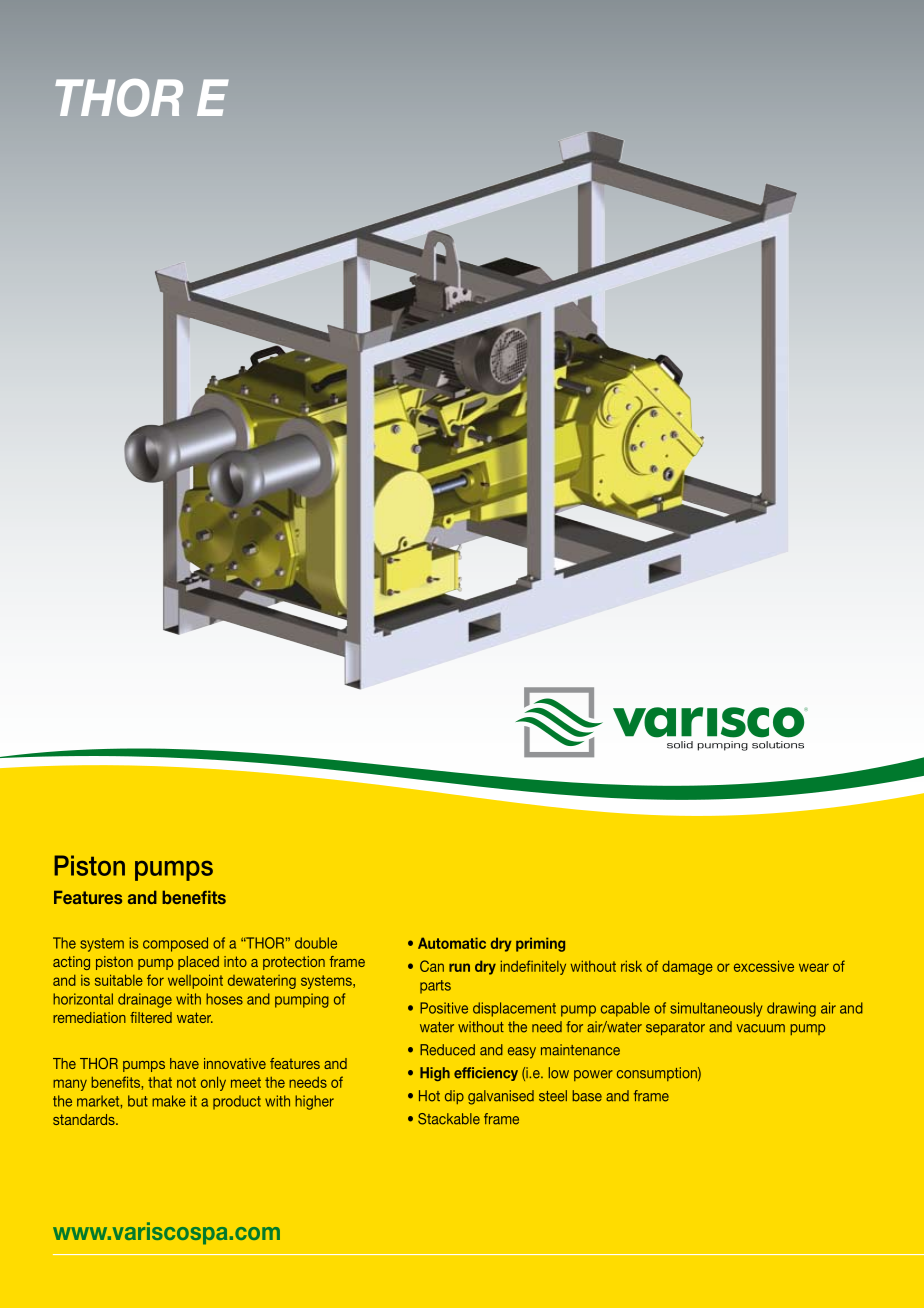 Image resolution: width=924 pixels, height=1308 pixels. Describe the element at coordinates (449, 1119) in the screenshot. I see `Stackable` at that location.
